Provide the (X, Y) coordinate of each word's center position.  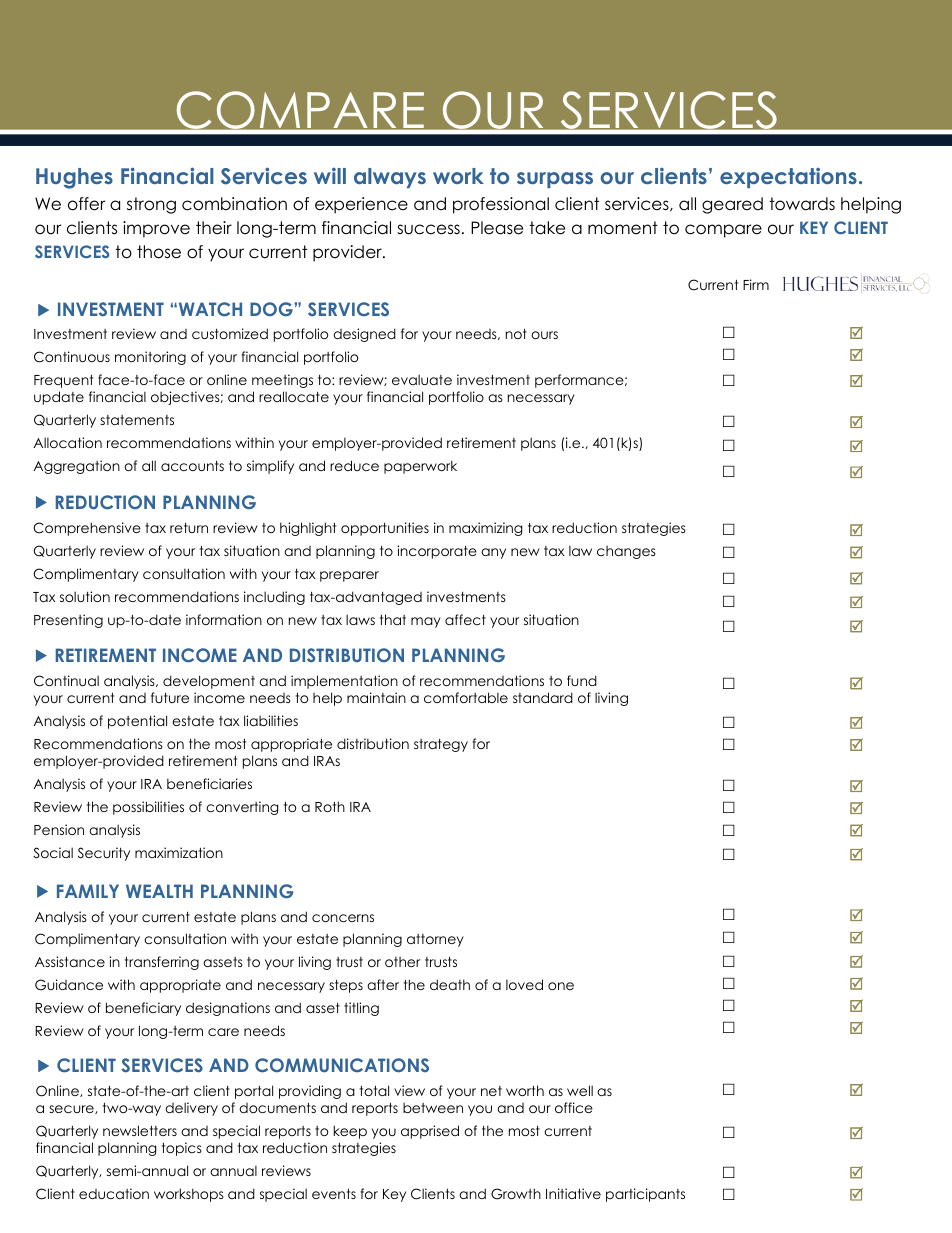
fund (582, 680)
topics (182, 1149)
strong (151, 205)
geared (732, 205)
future (170, 697)
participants (645, 1195)
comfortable (466, 697)
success (428, 229)
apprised (430, 1132)
